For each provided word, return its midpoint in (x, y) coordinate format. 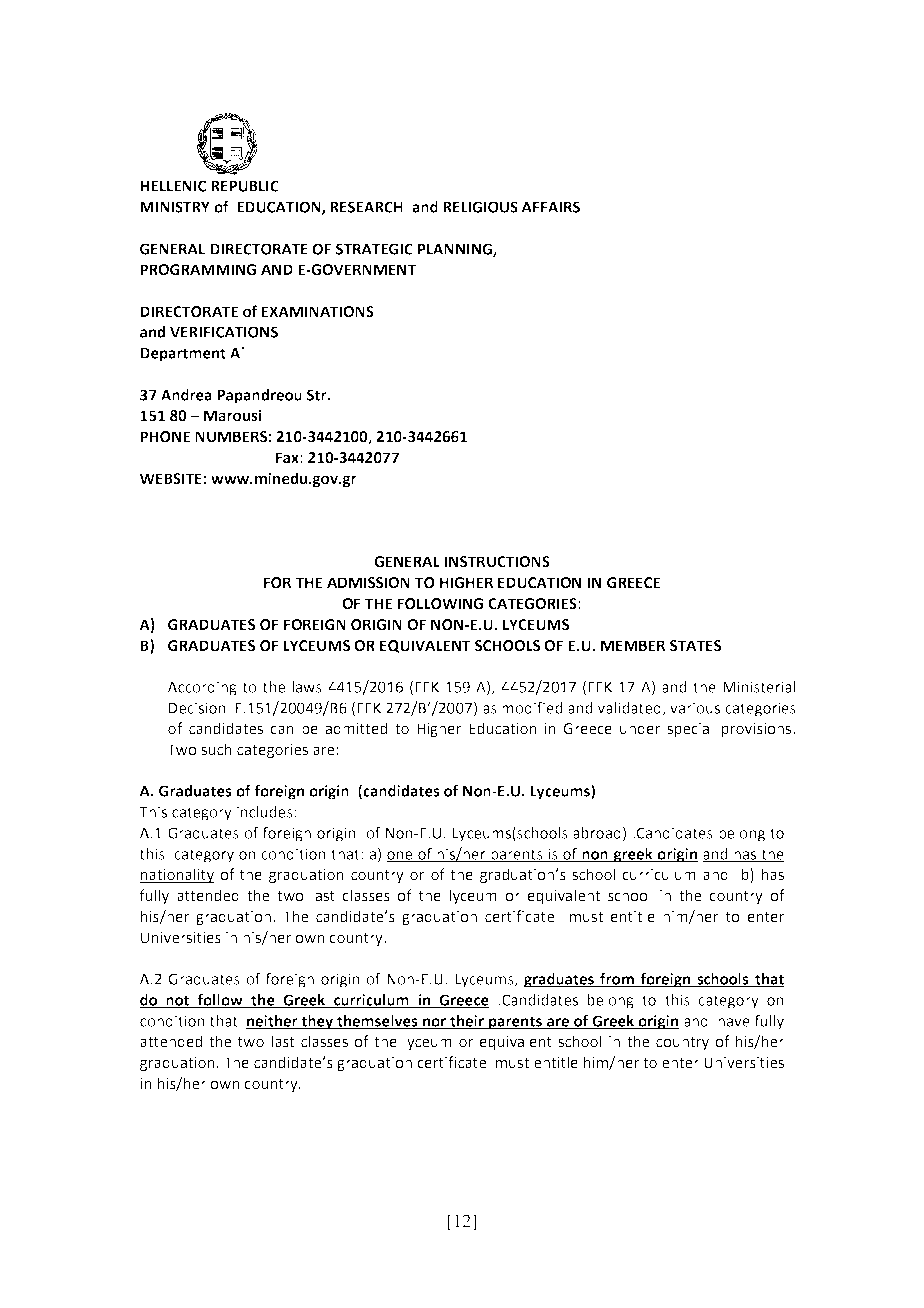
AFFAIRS (550, 207)
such (216, 749)
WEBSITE (171, 479)
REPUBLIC (245, 186)
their (467, 1022)
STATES (695, 646)
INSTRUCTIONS (497, 562)
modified (532, 707)
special (690, 729)
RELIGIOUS (480, 207)
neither (273, 1022)
